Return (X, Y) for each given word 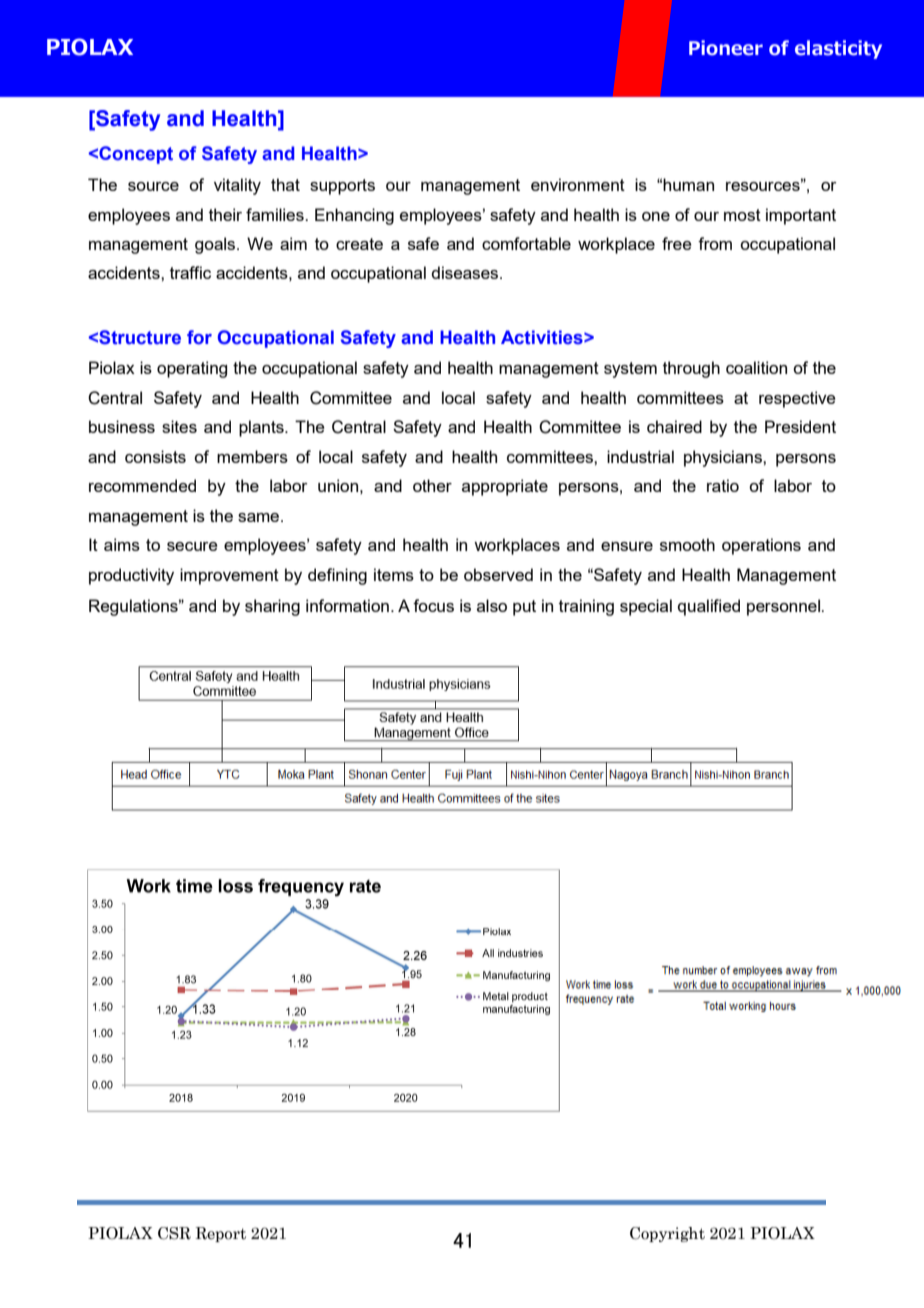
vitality (237, 186)
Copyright (667, 1234)
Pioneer (726, 48)
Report (221, 1234)
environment (578, 184)
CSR (174, 1233)
